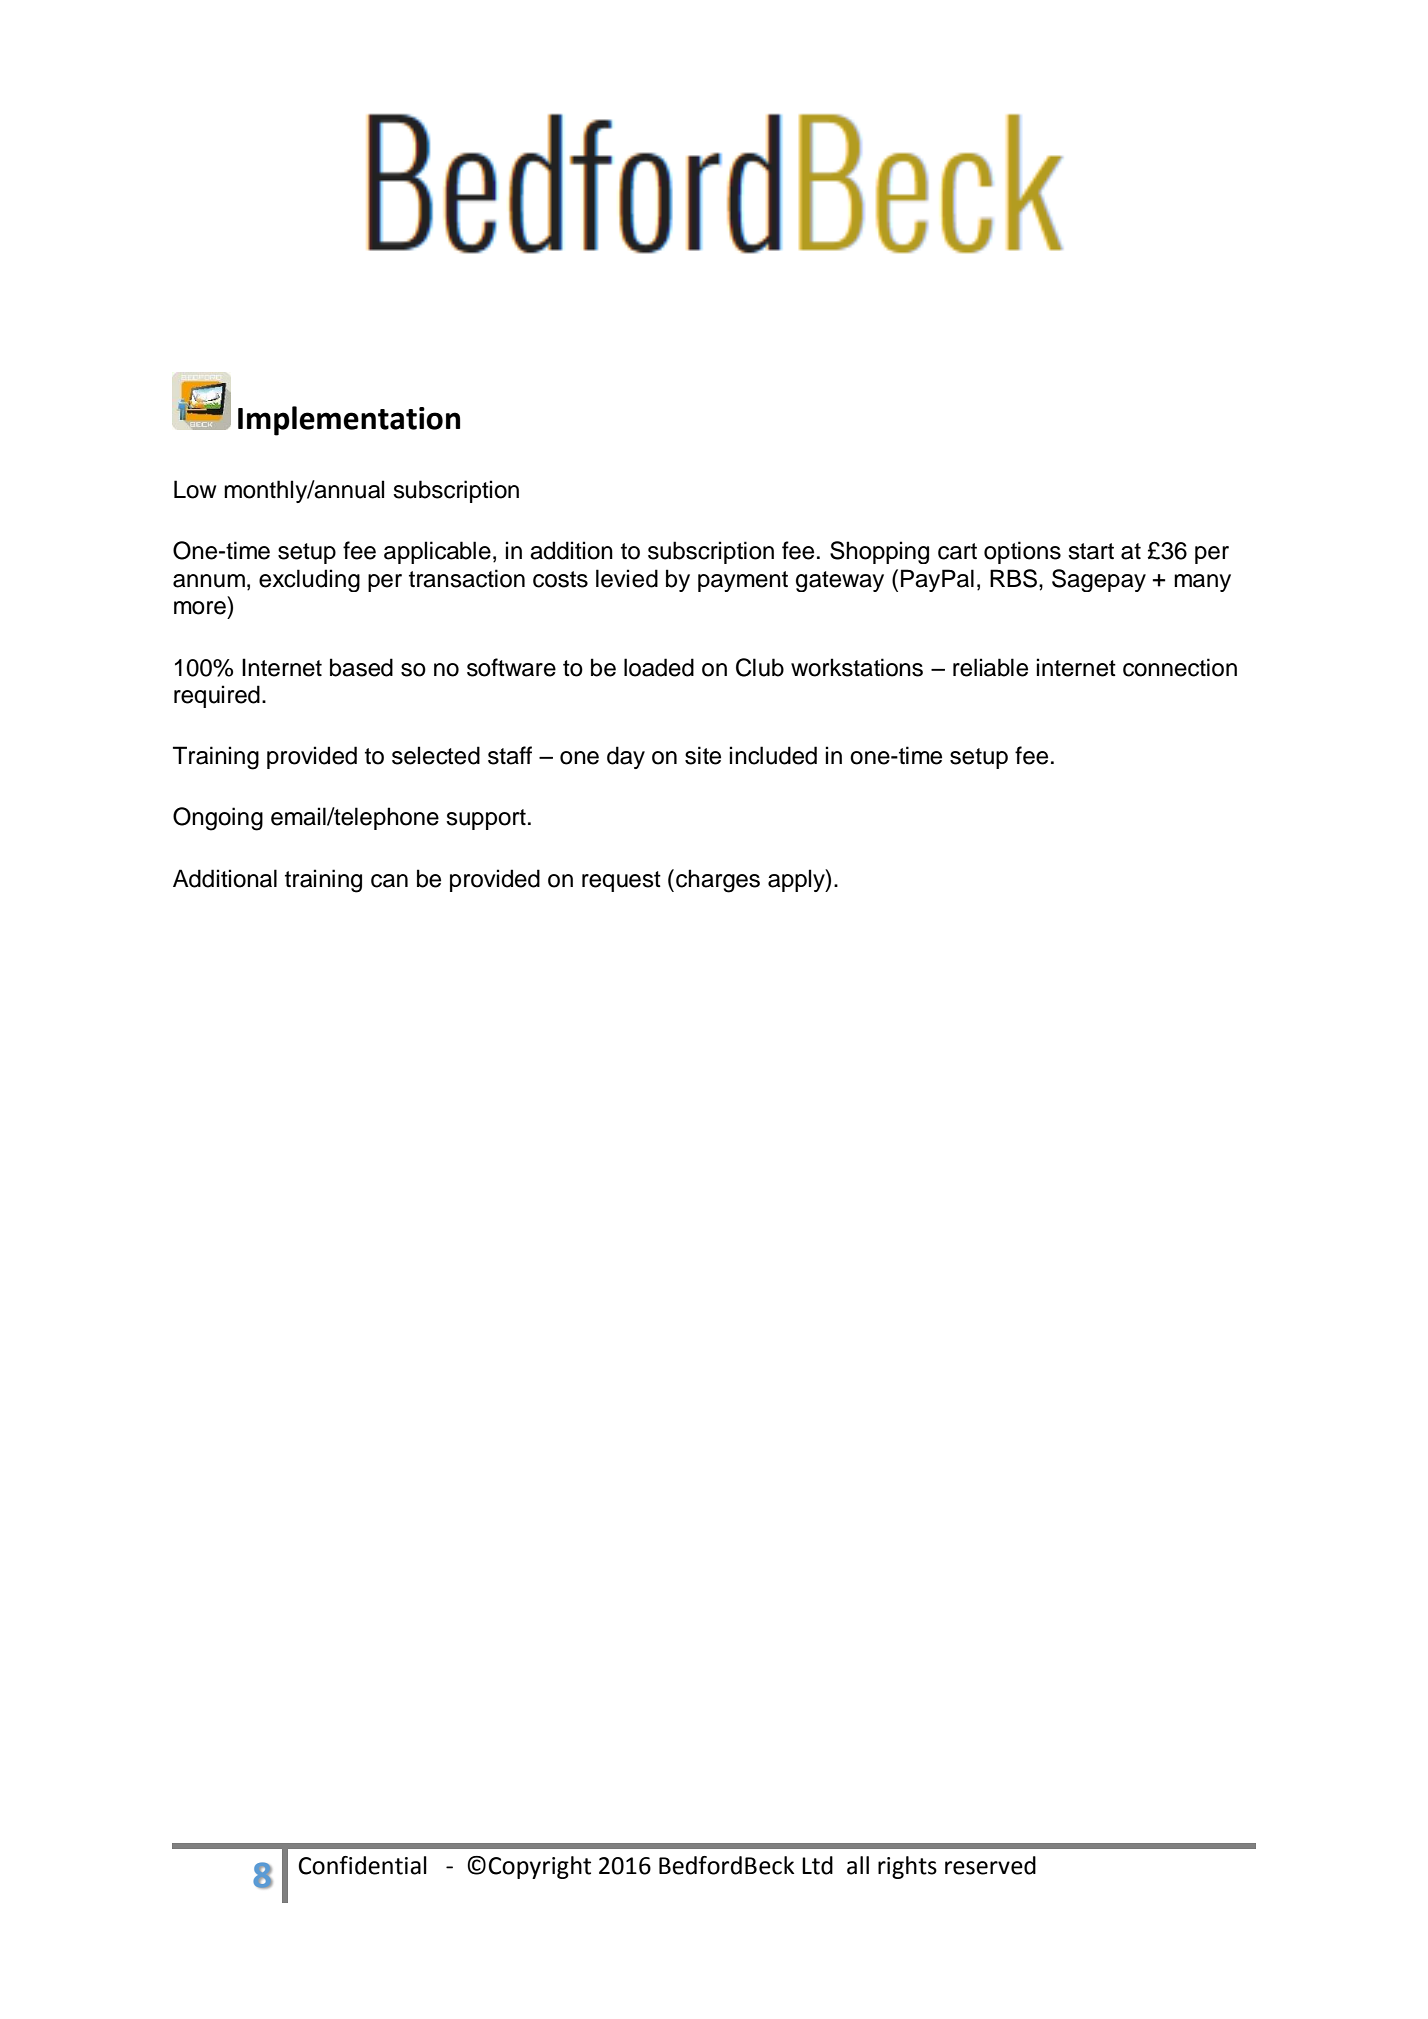 Image resolution: width=1428 pixels, height=2019 pixels. I want to click on start, so click(1091, 551).
